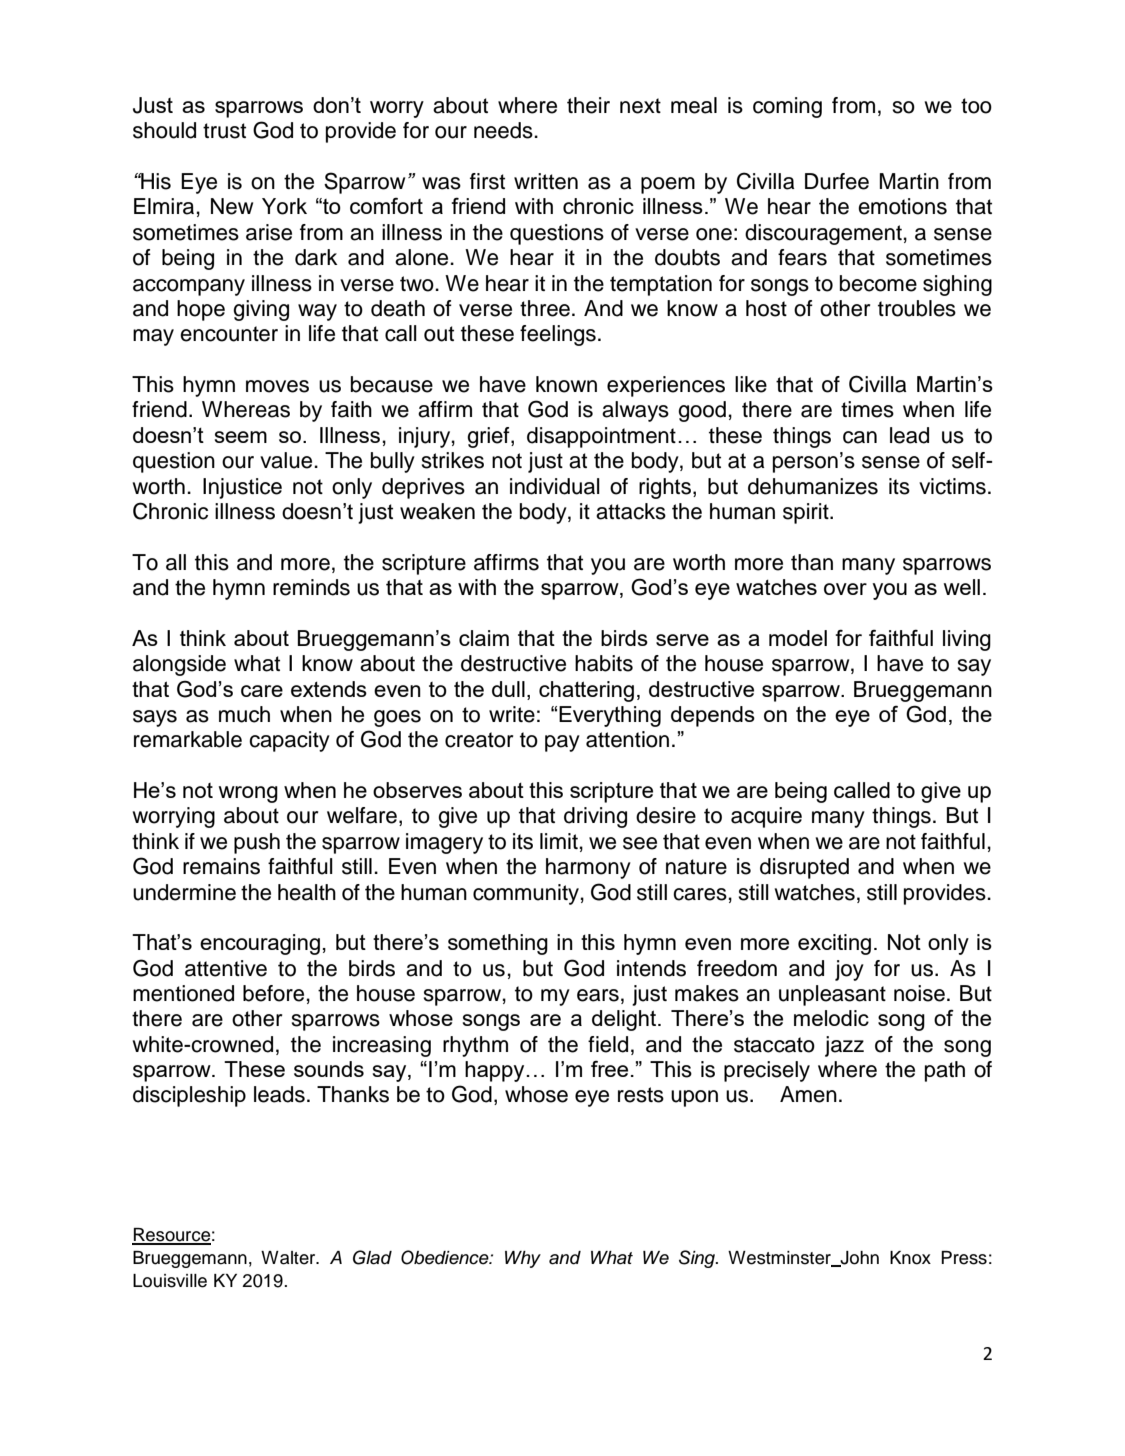  What do you see at coordinates (902, 206) in the image?
I see `emotions` at bounding box center [902, 206].
